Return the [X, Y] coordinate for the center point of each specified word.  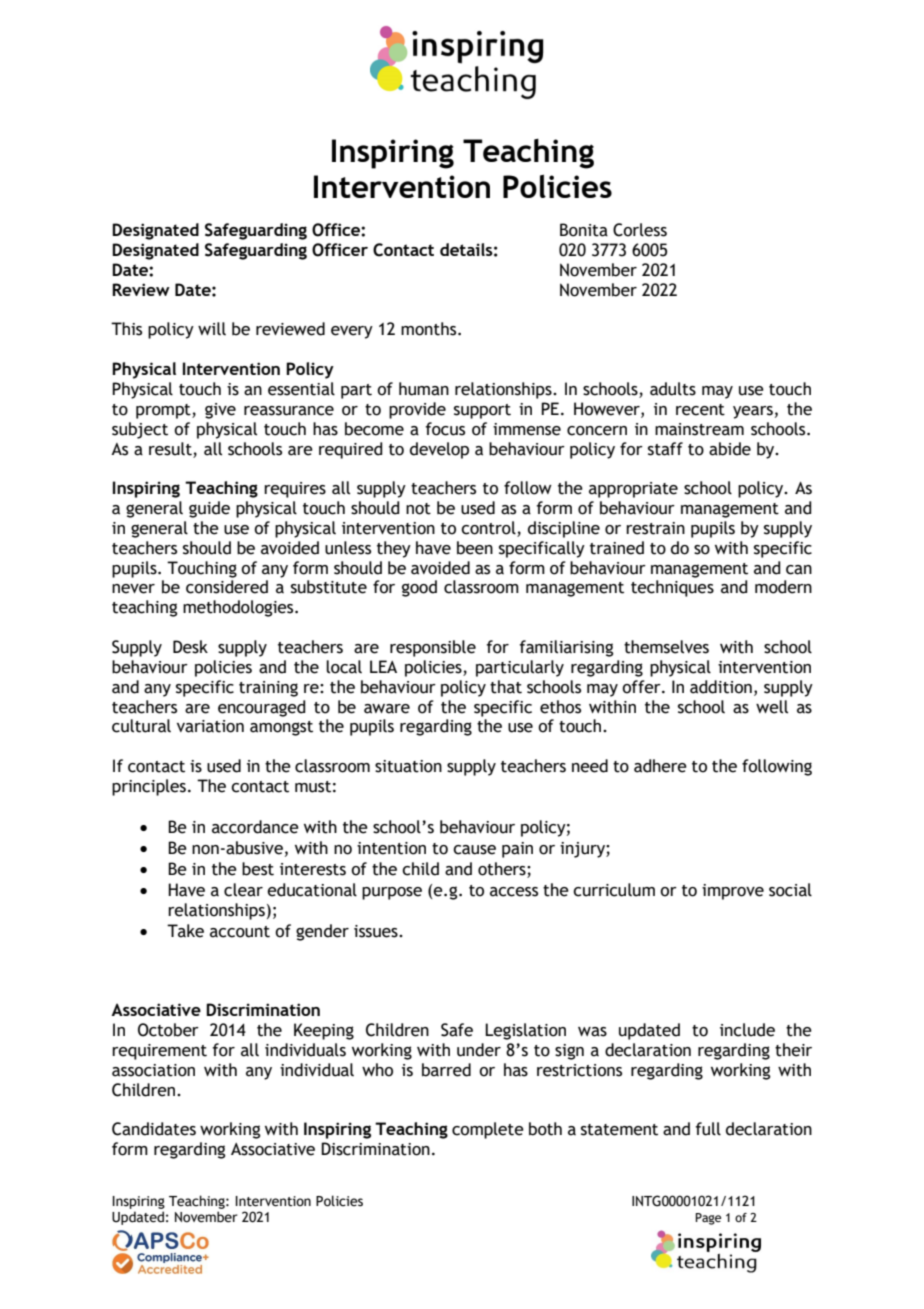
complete [488, 1130]
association [153, 1070]
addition [721, 687]
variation [210, 726]
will [212, 328]
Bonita [584, 230]
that [506, 687]
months [430, 329]
